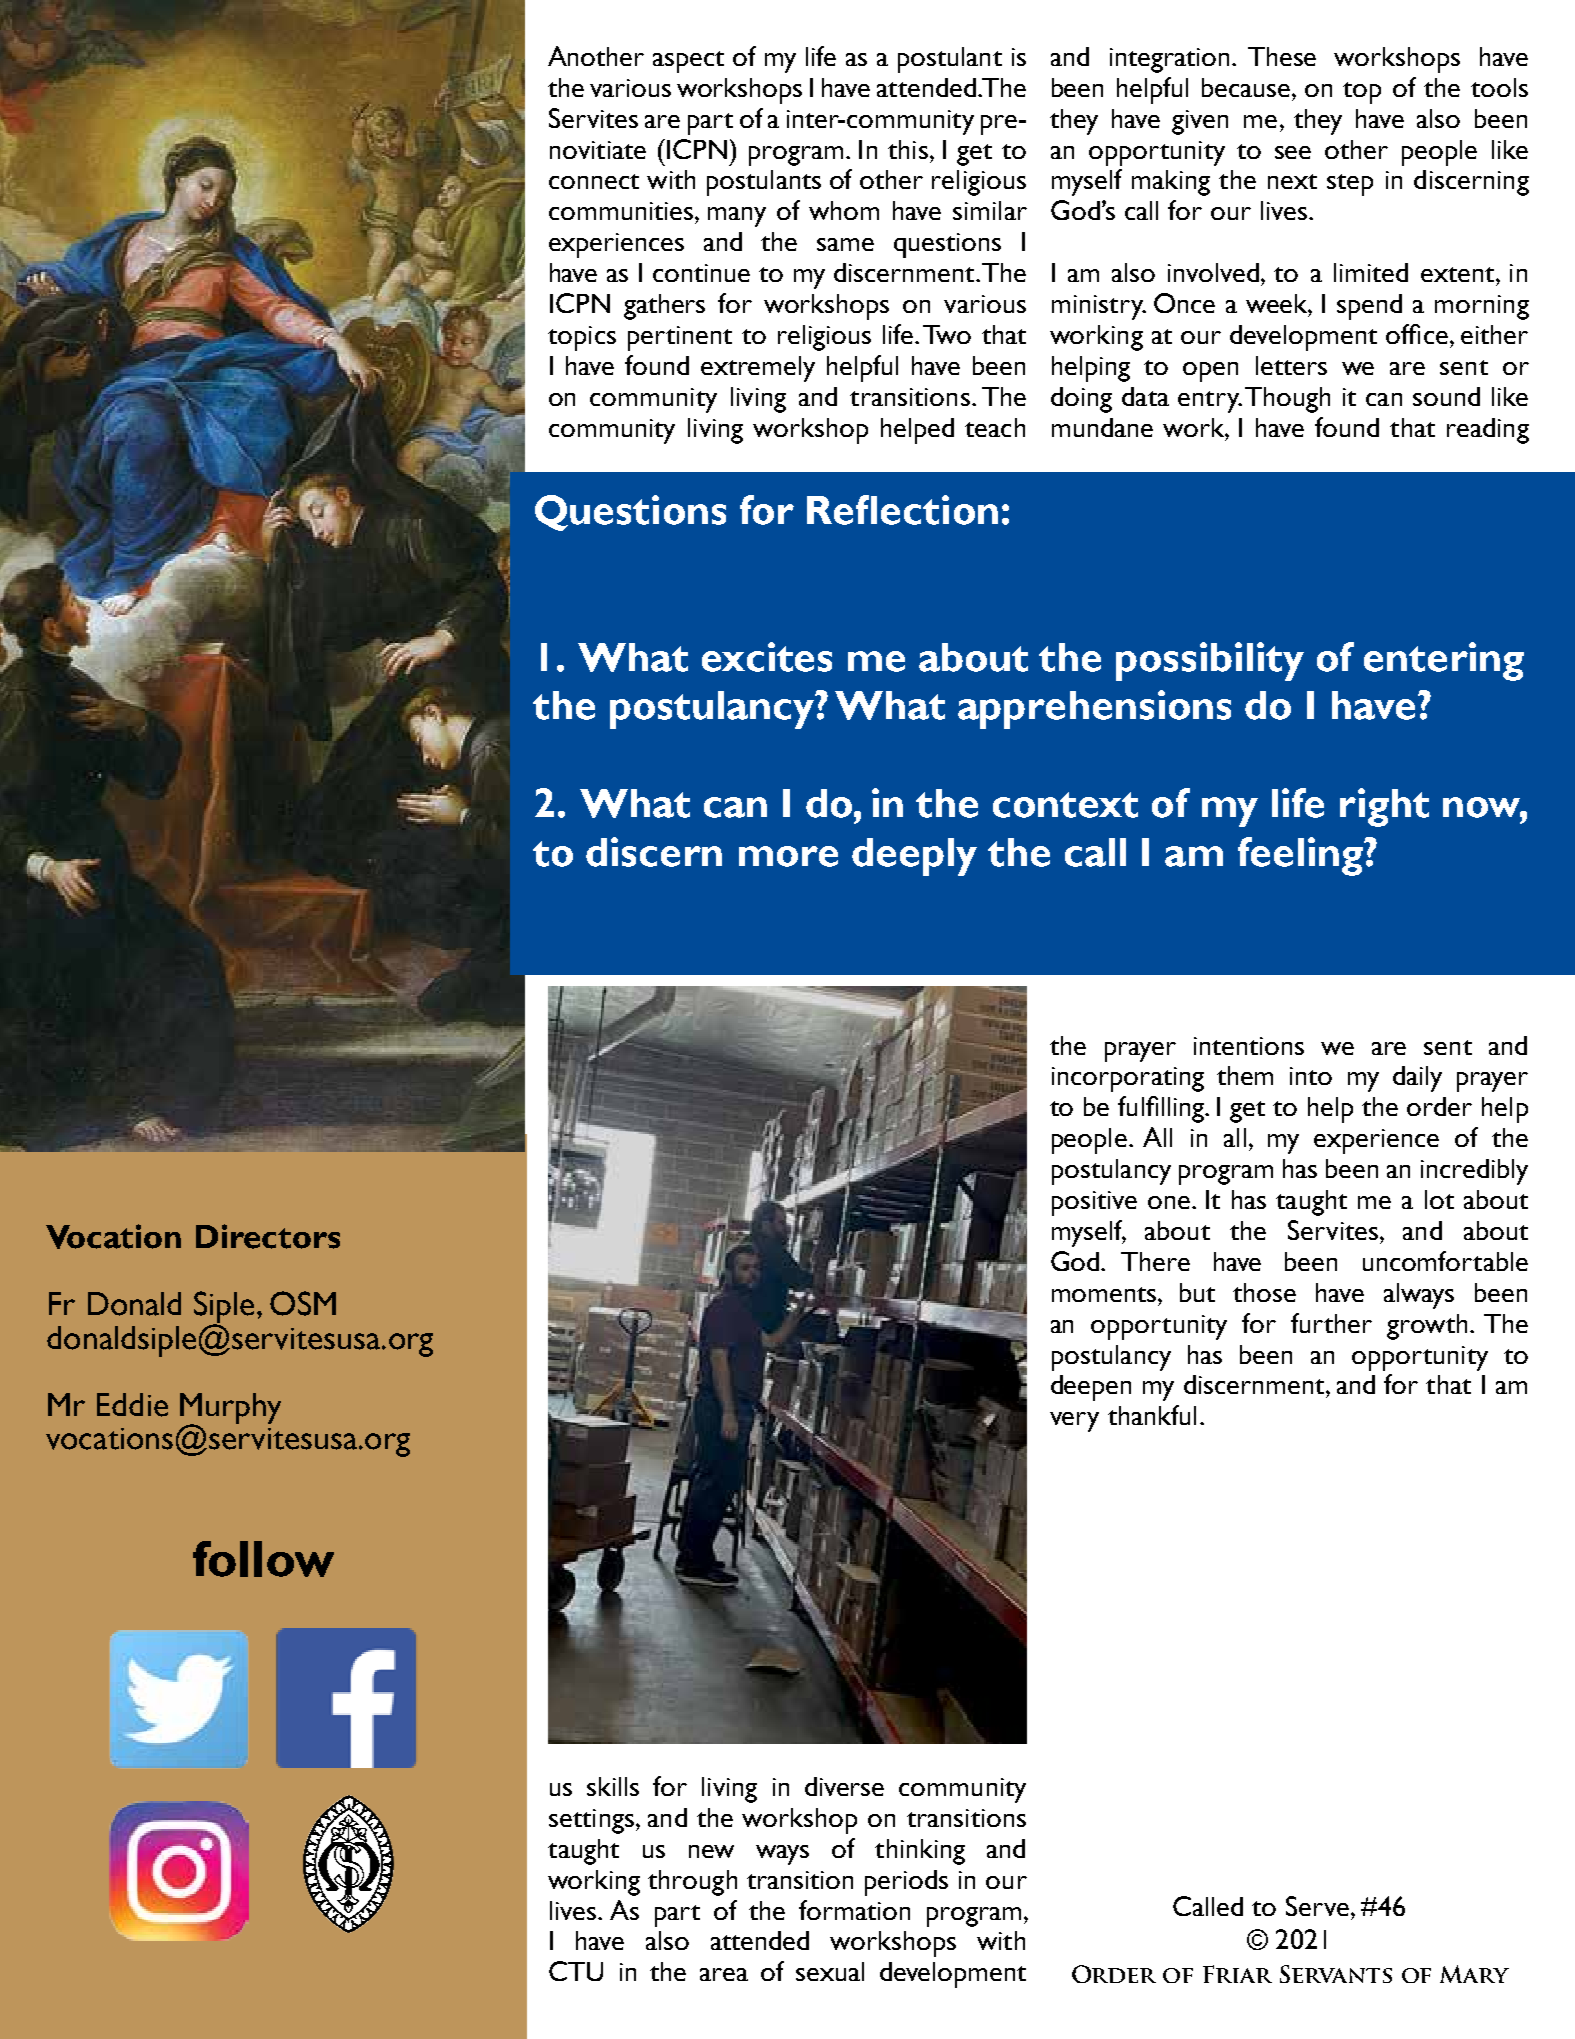 Image resolution: width=1575 pixels, height=2039 pixels. I want to click on connect, so click(594, 181).
